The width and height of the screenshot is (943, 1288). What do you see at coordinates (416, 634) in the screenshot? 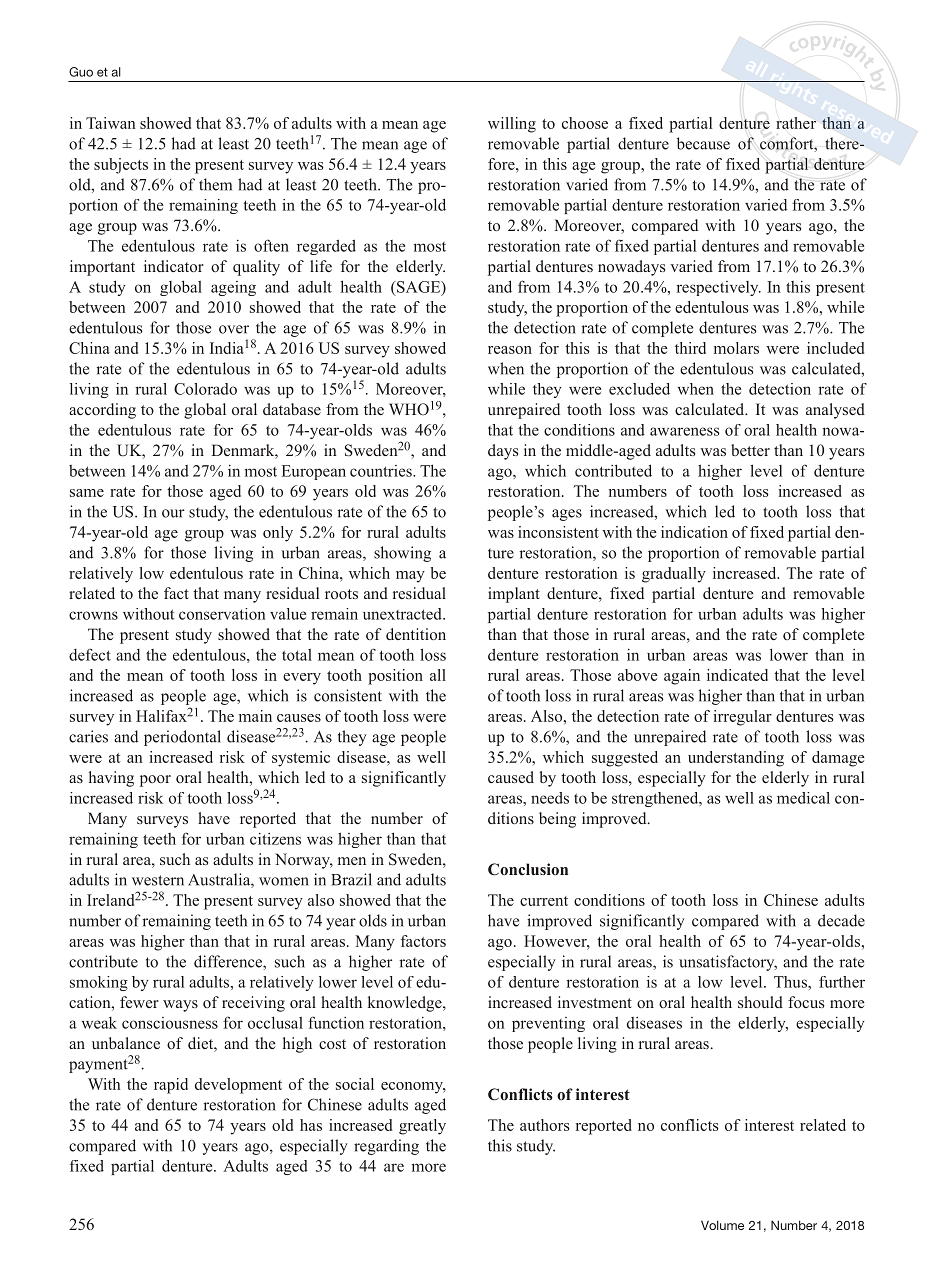
I see `dentition` at bounding box center [416, 634].
